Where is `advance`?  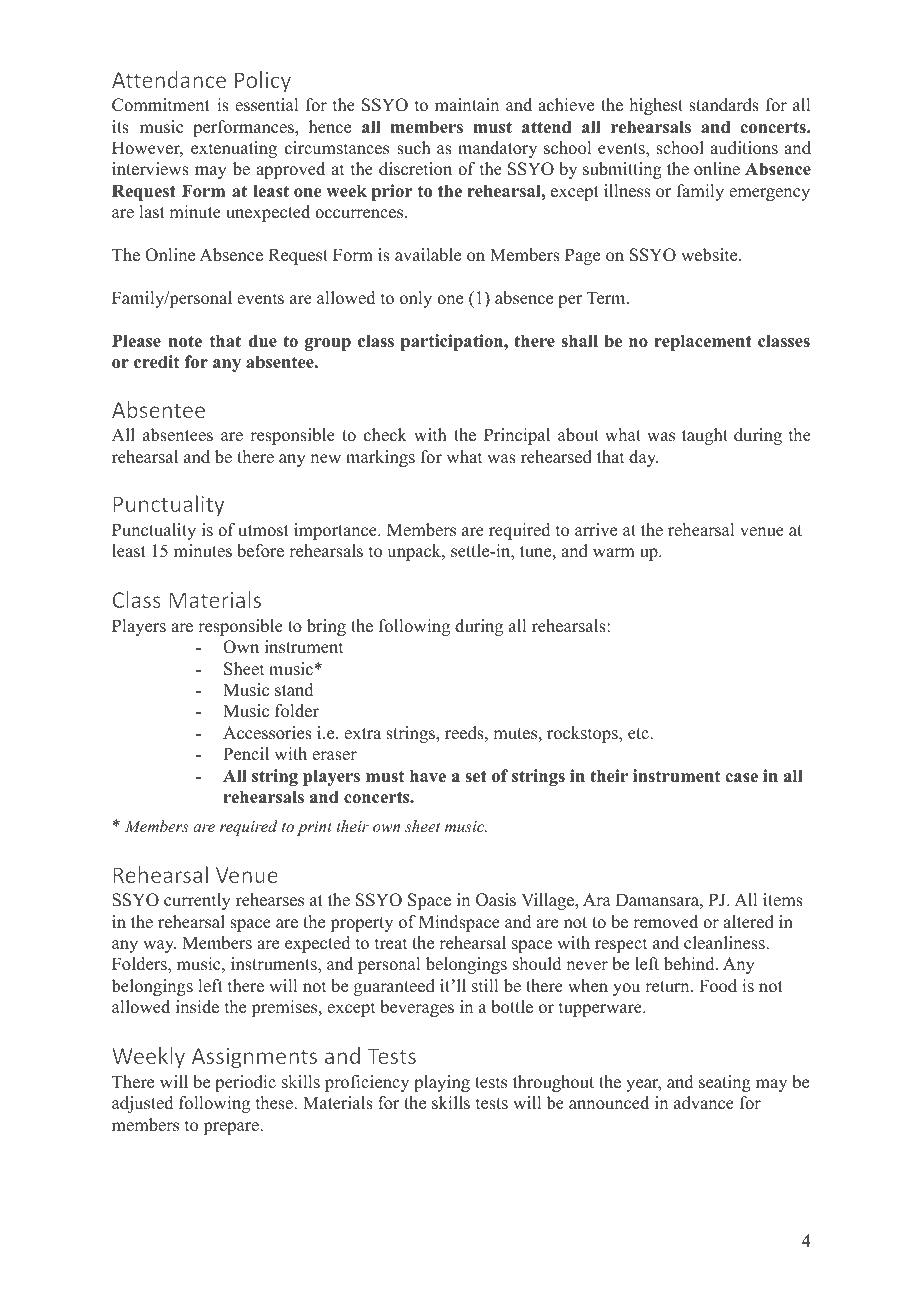
advance is located at coordinates (704, 1103).
